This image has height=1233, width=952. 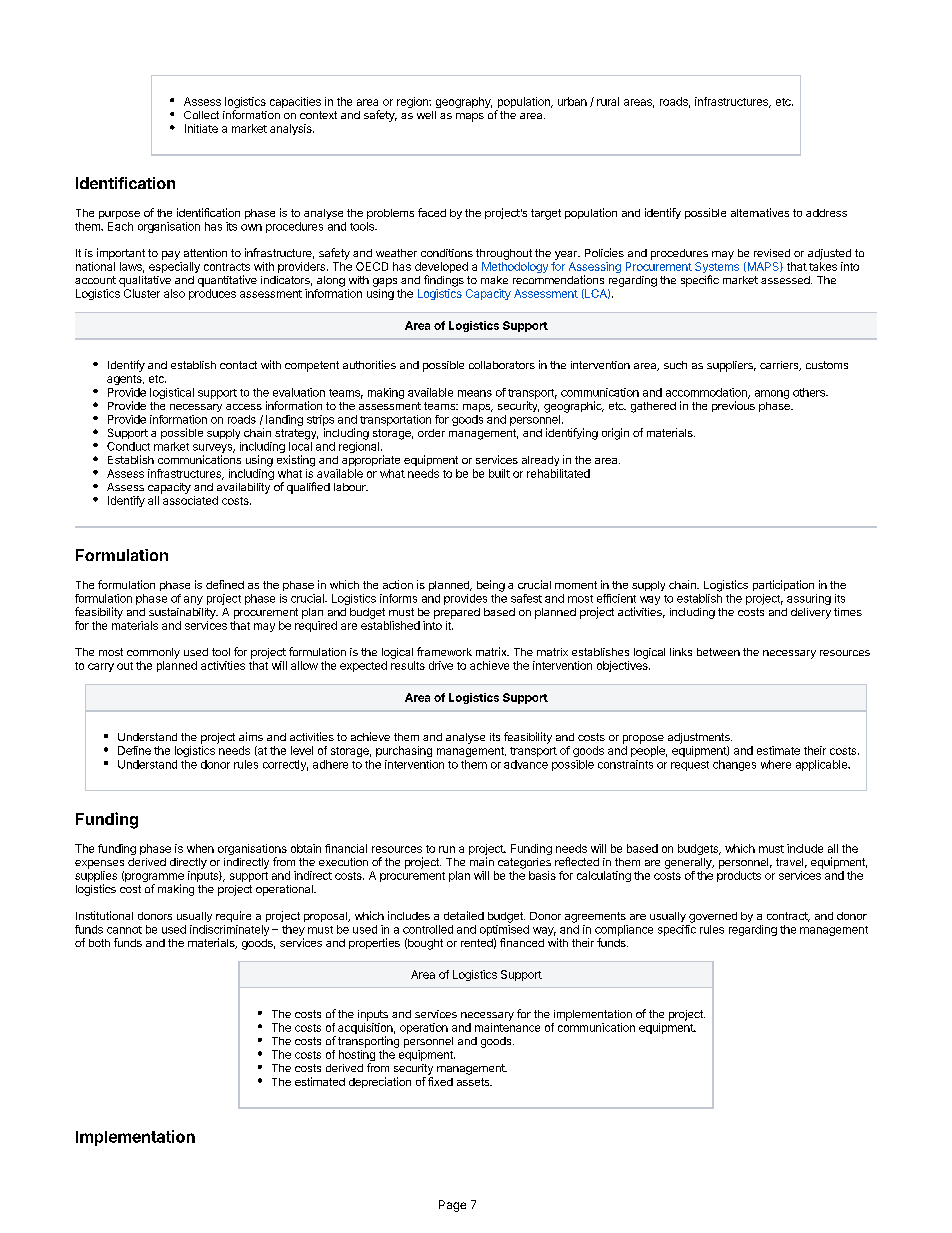 I want to click on Initiate, so click(x=201, y=128).
